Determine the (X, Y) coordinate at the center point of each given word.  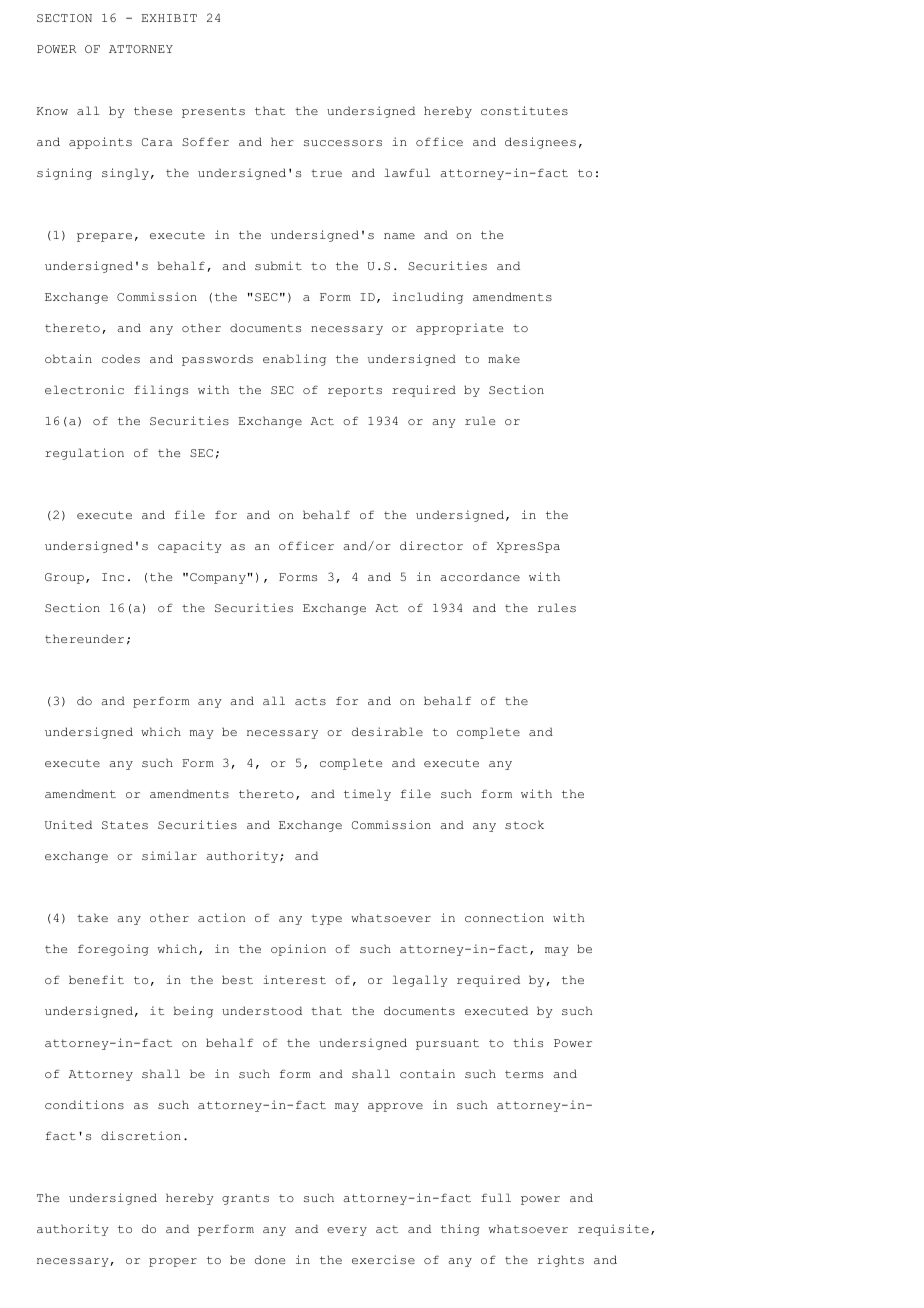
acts (310, 701)
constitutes (524, 110)
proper (173, 1262)
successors (343, 143)
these (153, 110)
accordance (480, 576)
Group (64, 578)
